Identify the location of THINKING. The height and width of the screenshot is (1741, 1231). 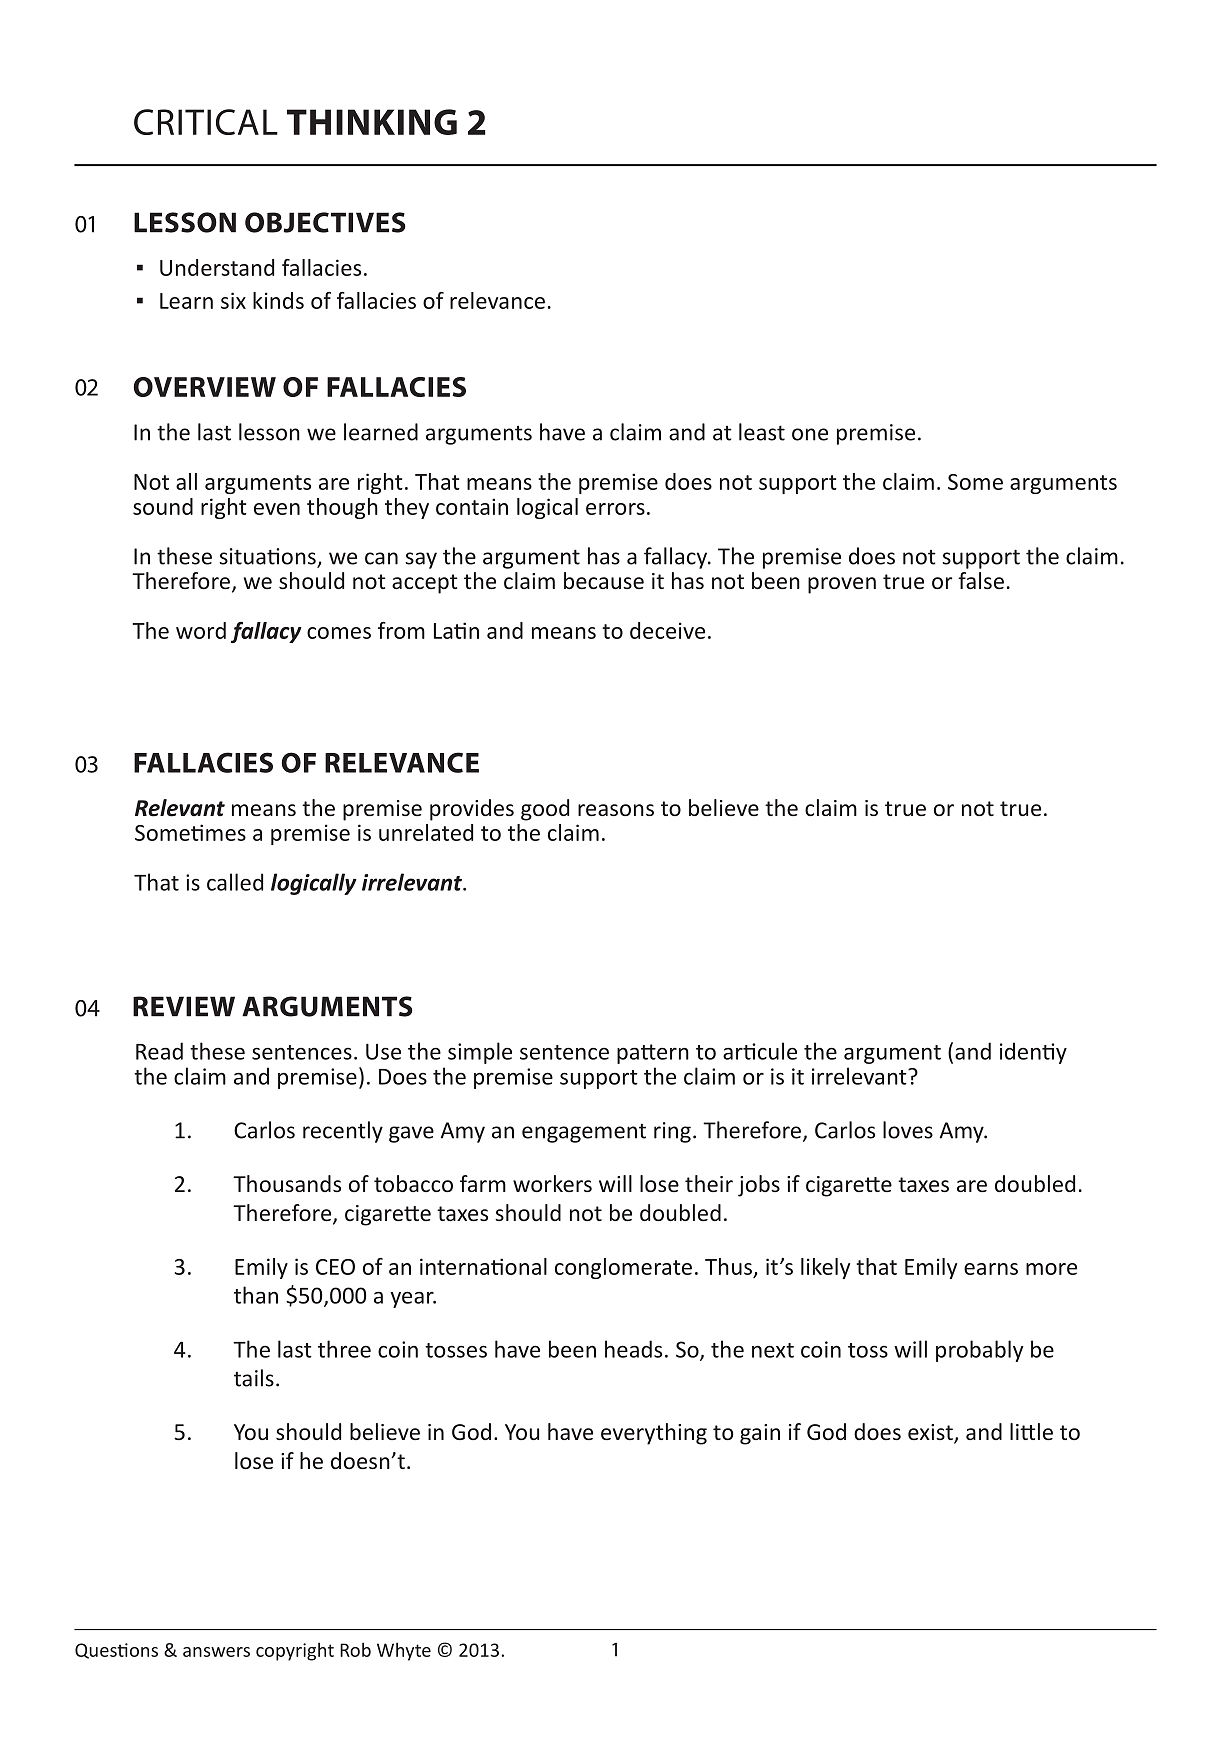
(372, 122).
